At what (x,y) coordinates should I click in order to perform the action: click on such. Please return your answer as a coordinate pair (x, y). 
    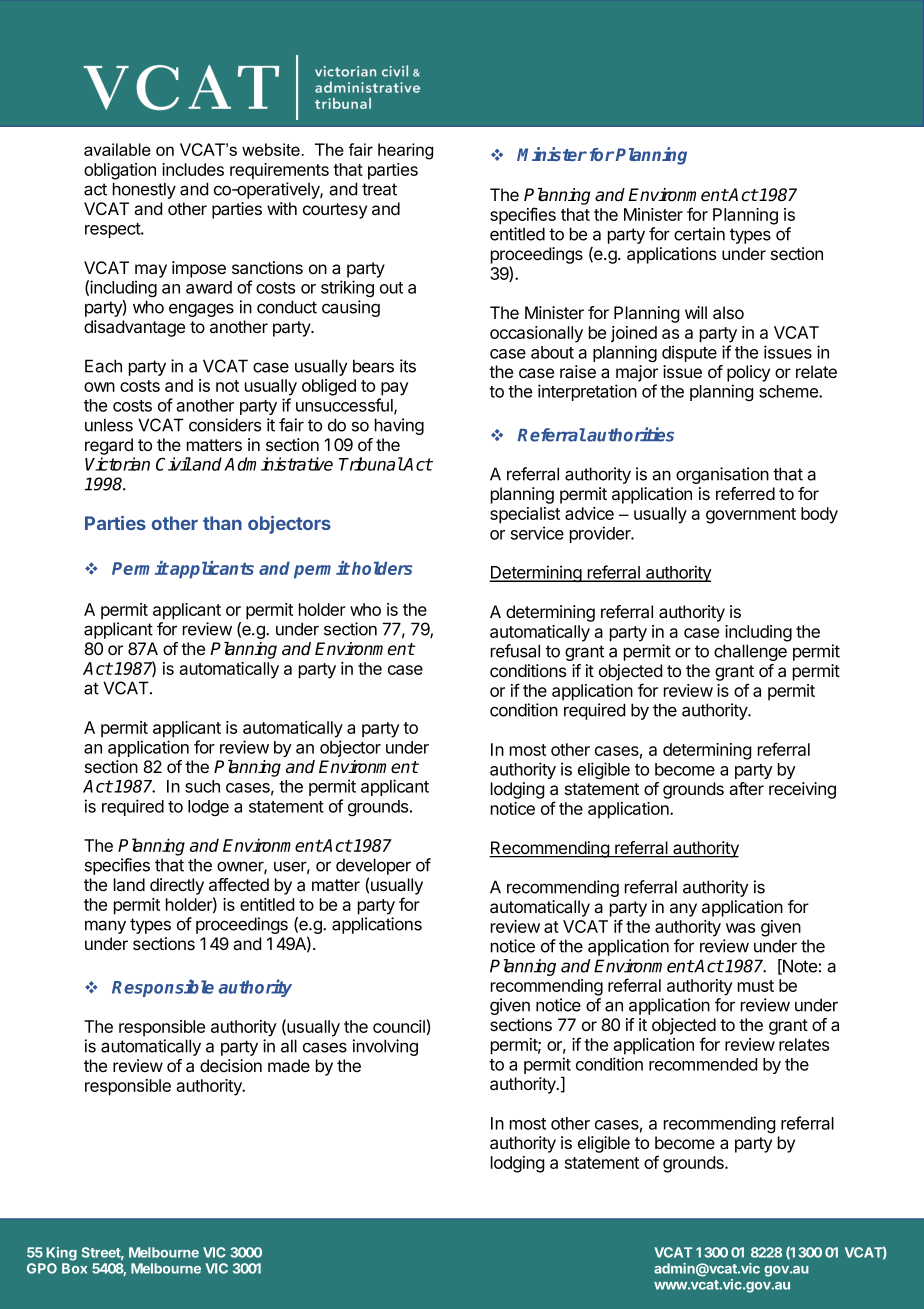
    Looking at the image, I should click on (202, 786).
